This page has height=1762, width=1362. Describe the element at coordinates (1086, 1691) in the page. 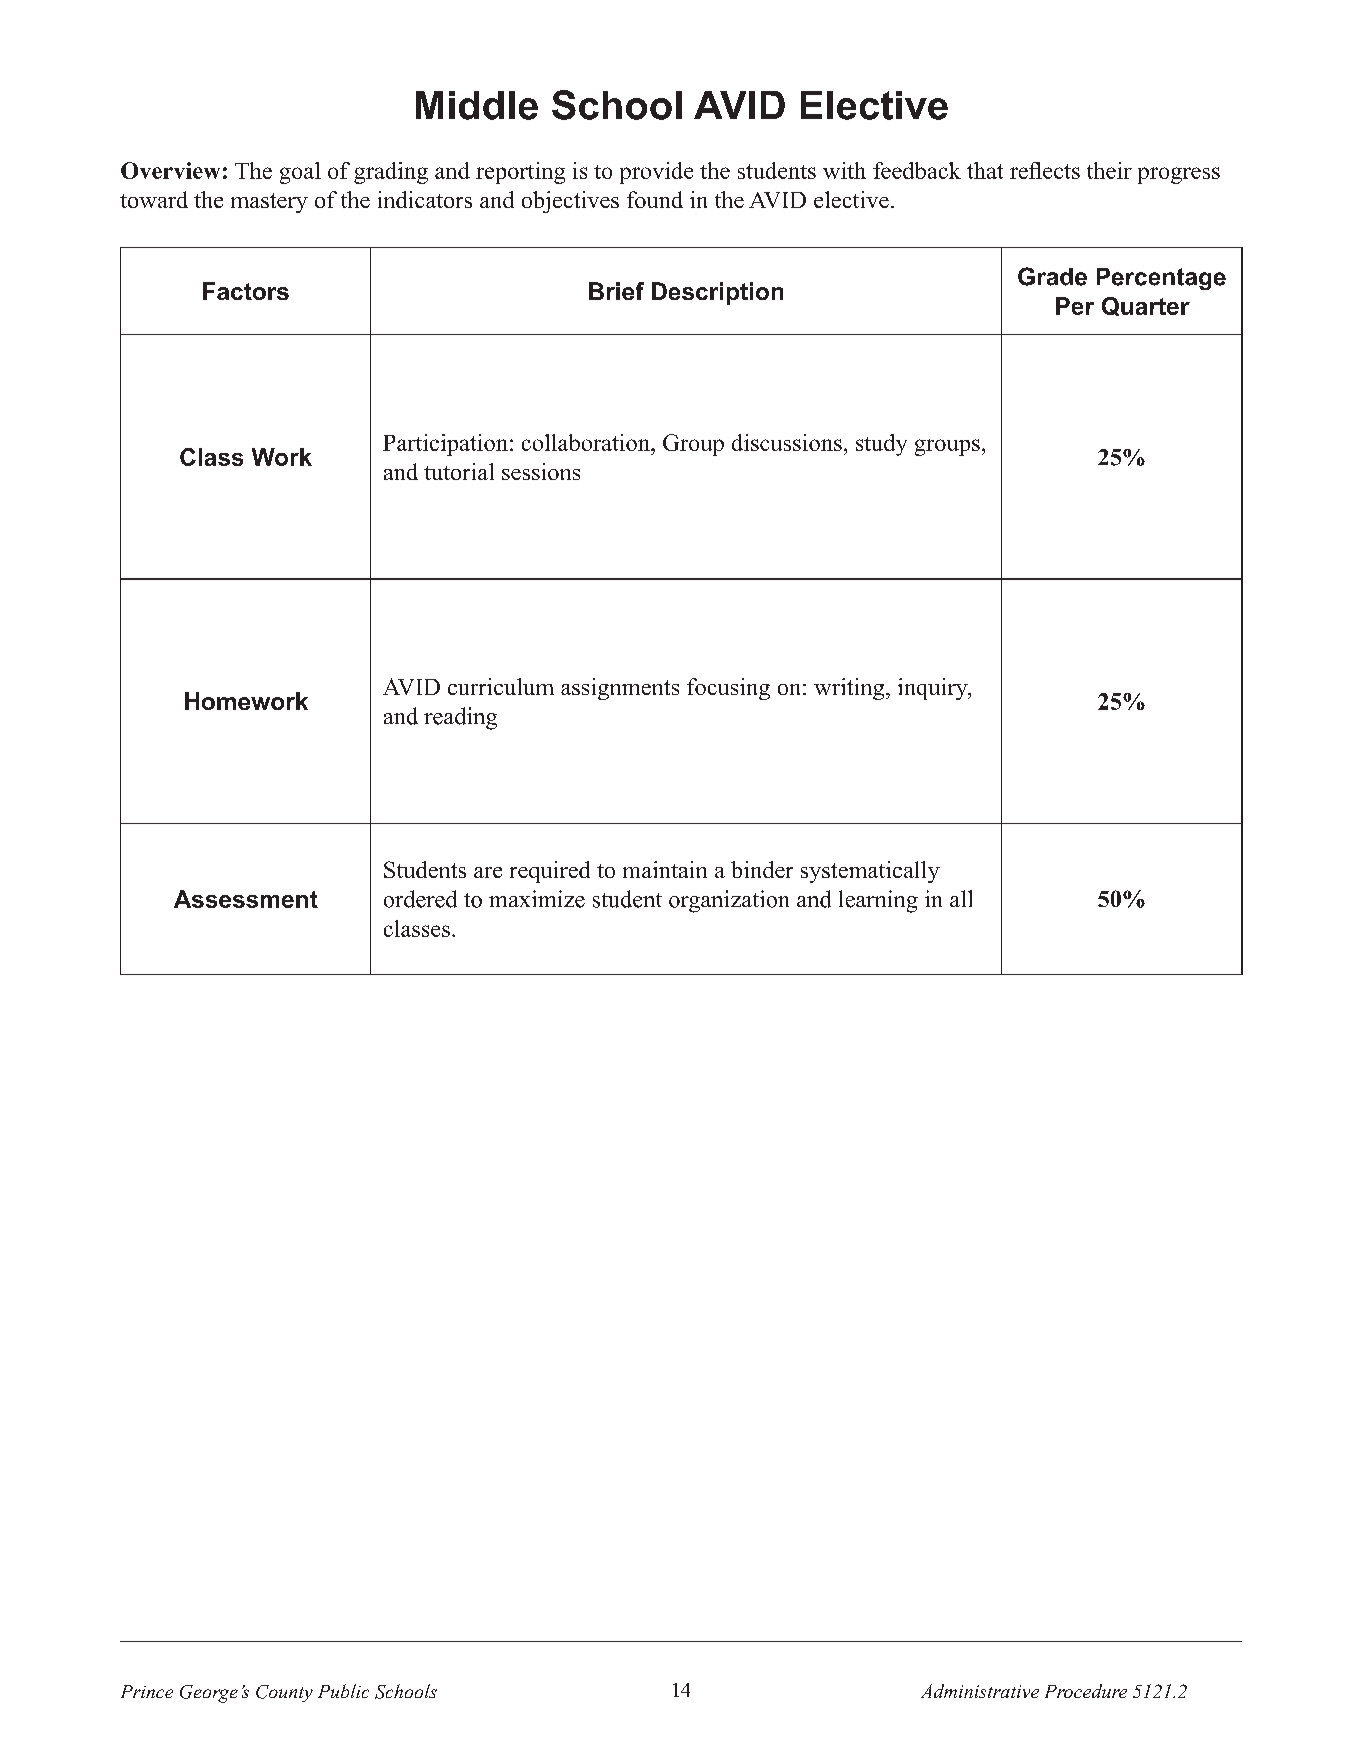

I see `Procedure` at that location.
